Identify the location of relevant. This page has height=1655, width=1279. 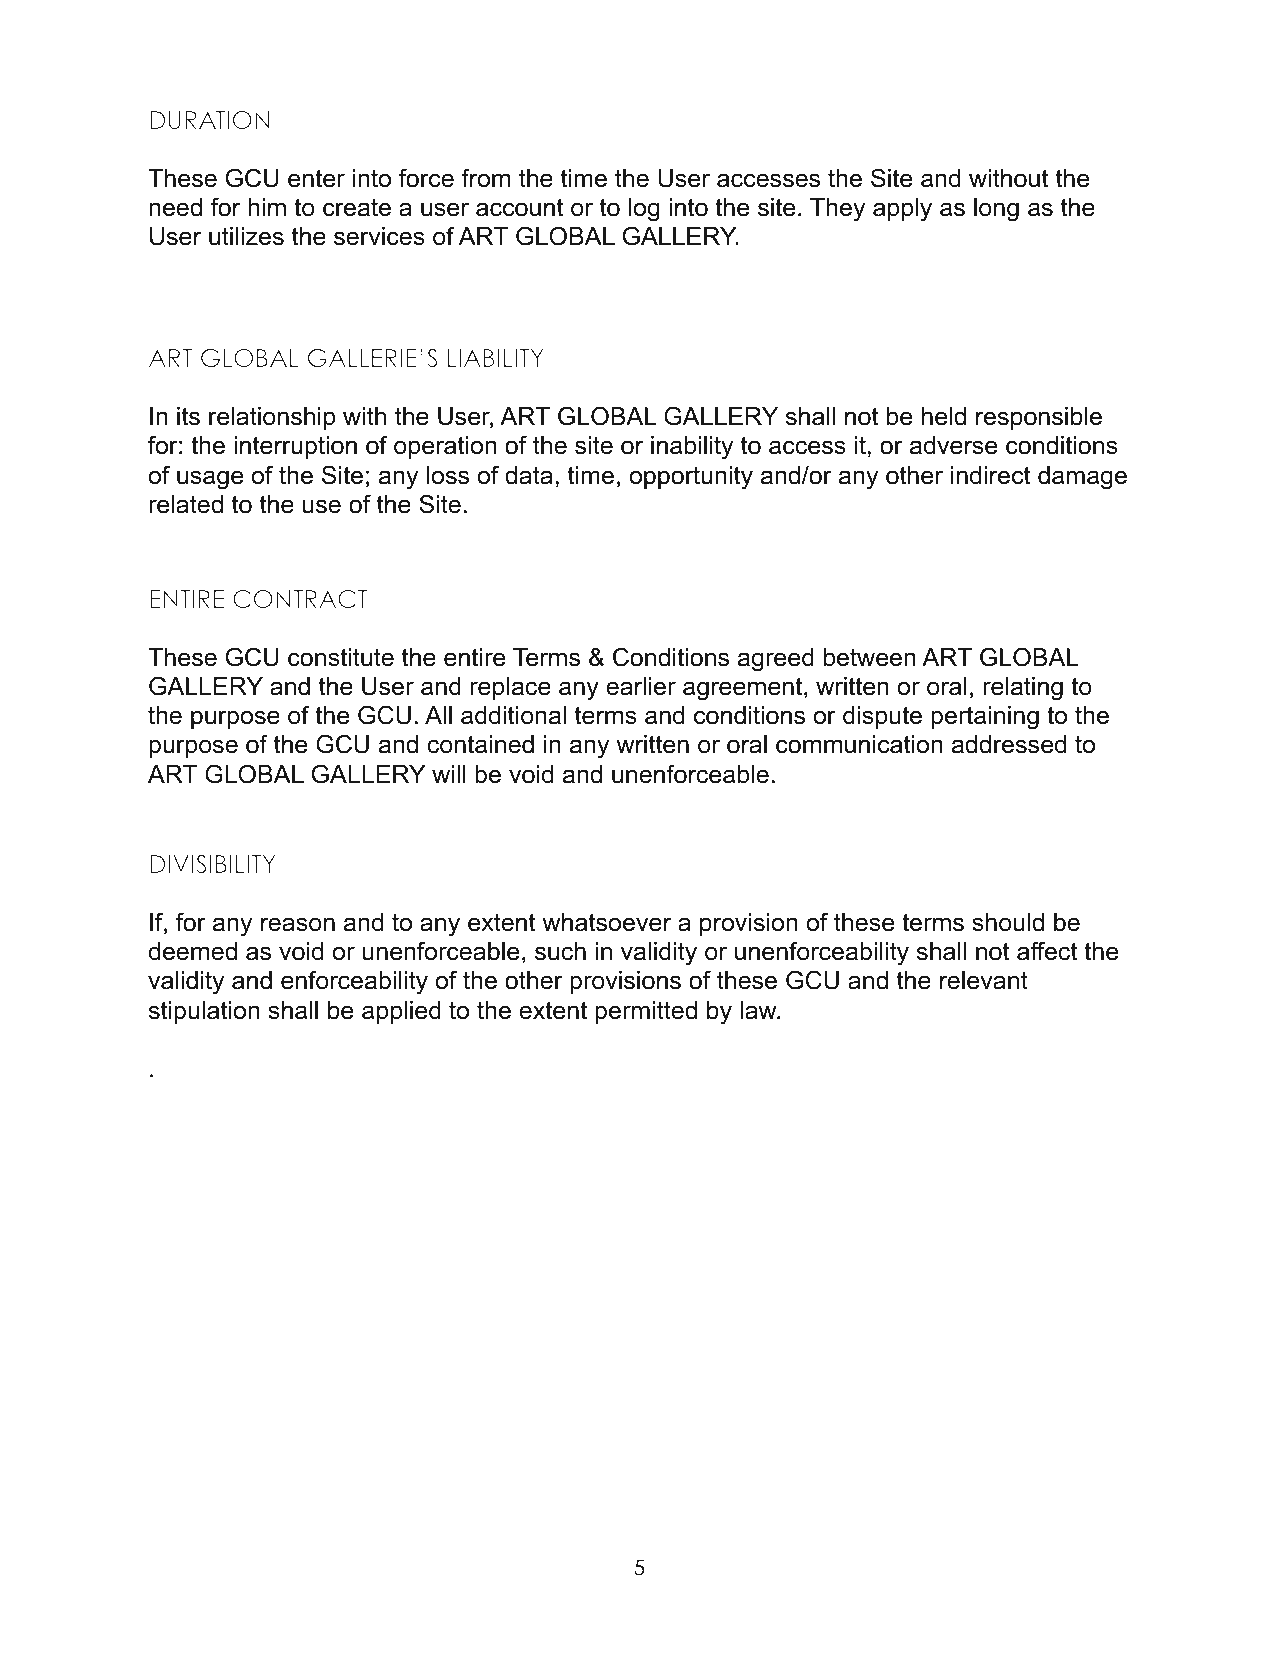
(984, 980).
